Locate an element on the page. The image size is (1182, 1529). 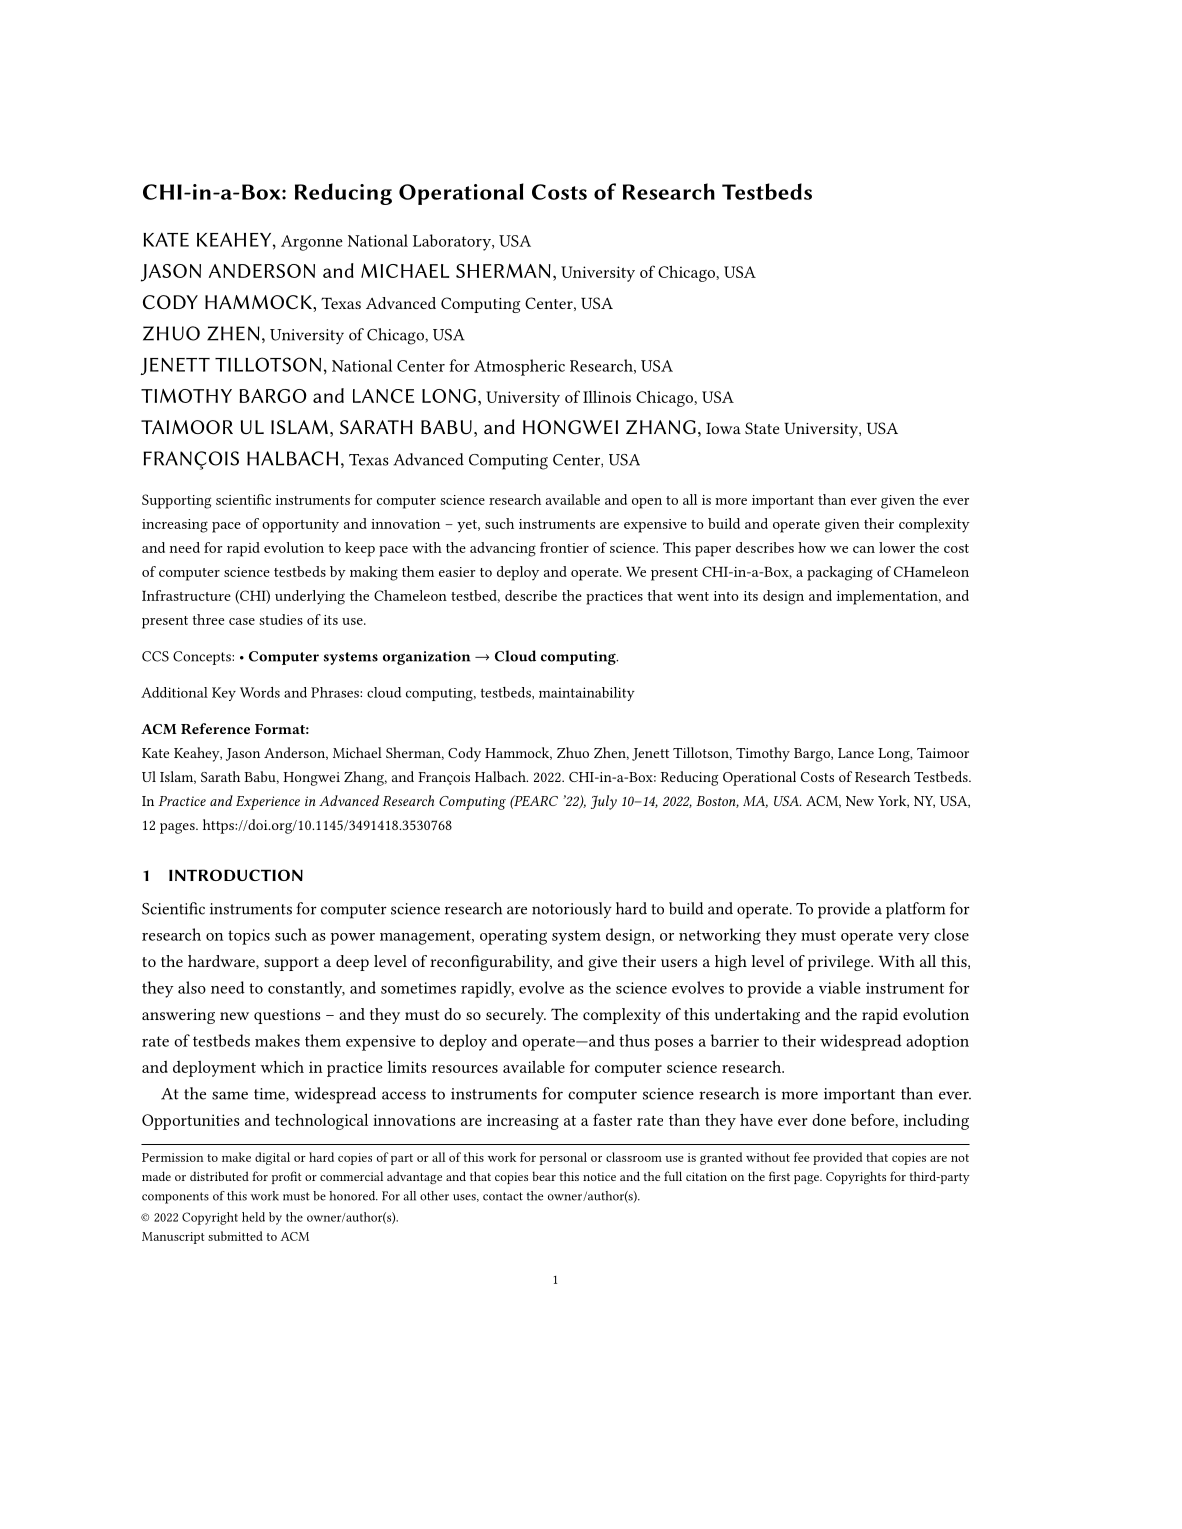
into is located at coordinates (726, 596).
